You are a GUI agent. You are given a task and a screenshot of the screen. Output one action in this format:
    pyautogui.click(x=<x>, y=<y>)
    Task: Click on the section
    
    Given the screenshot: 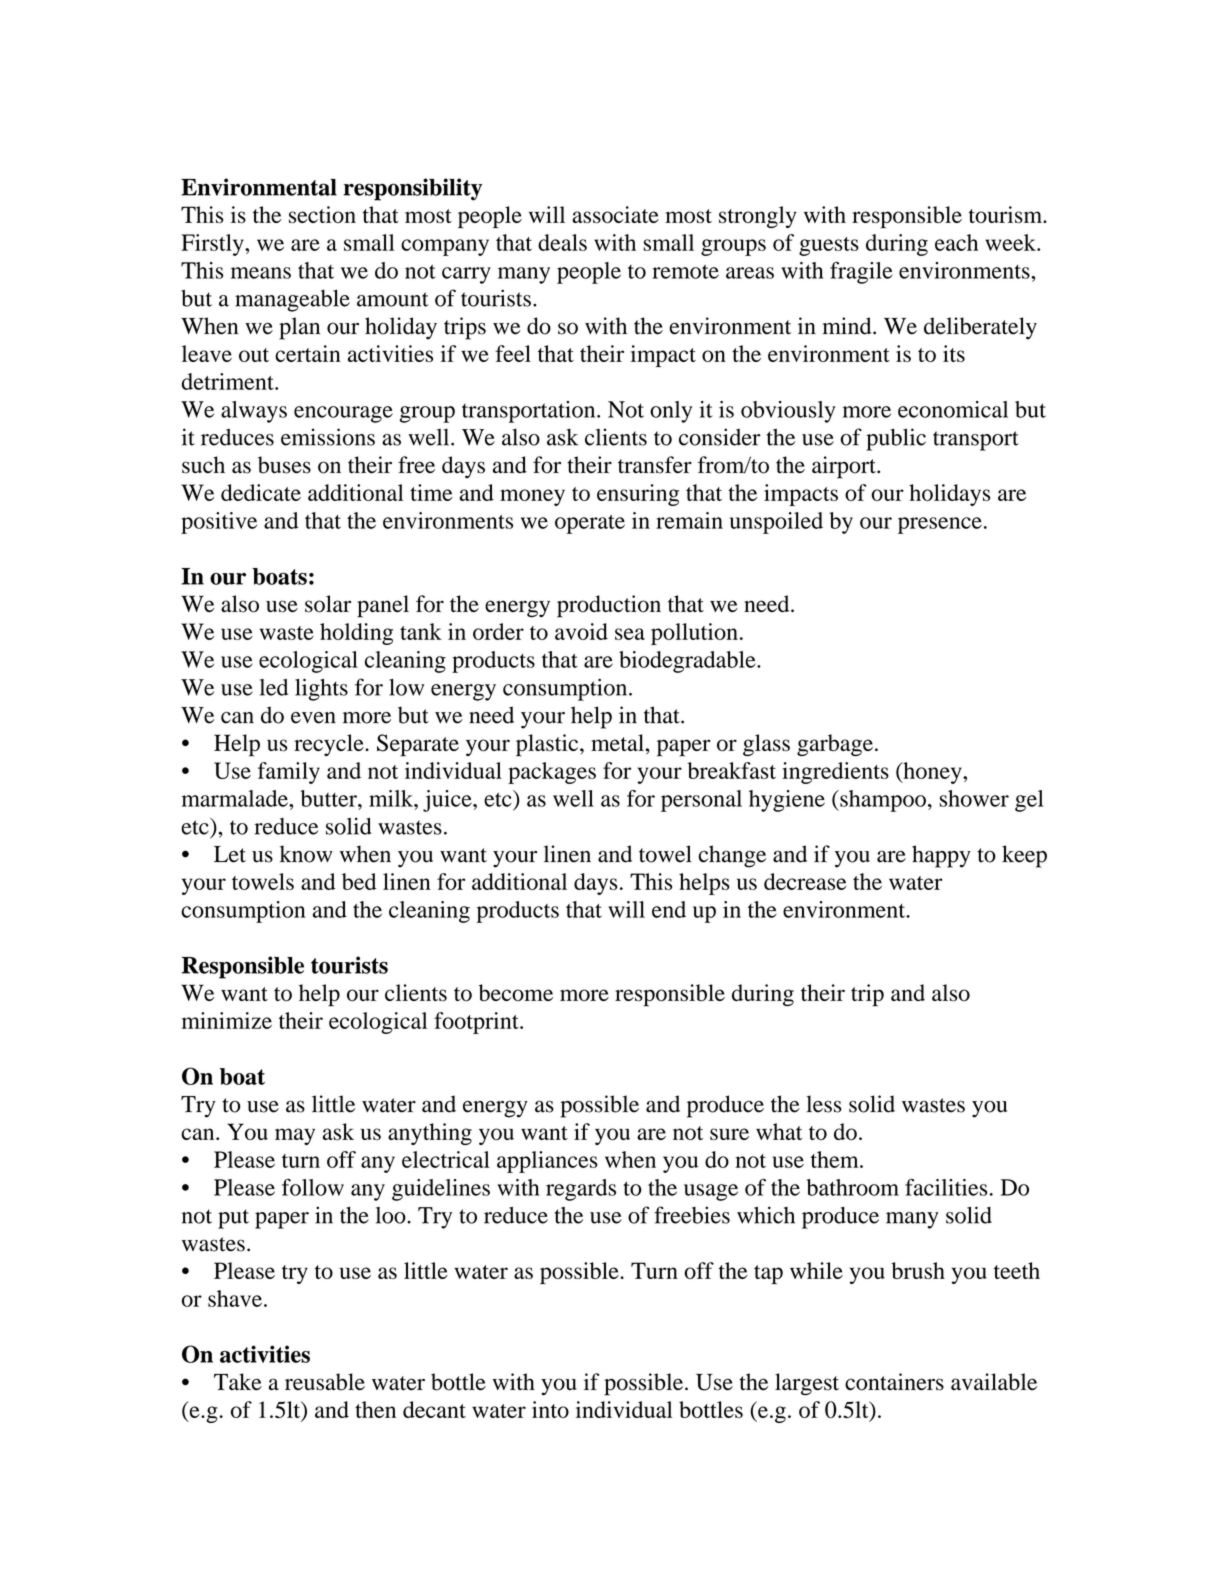 What is the action you would take?
    pyautogui.click(x=322, y=214)
